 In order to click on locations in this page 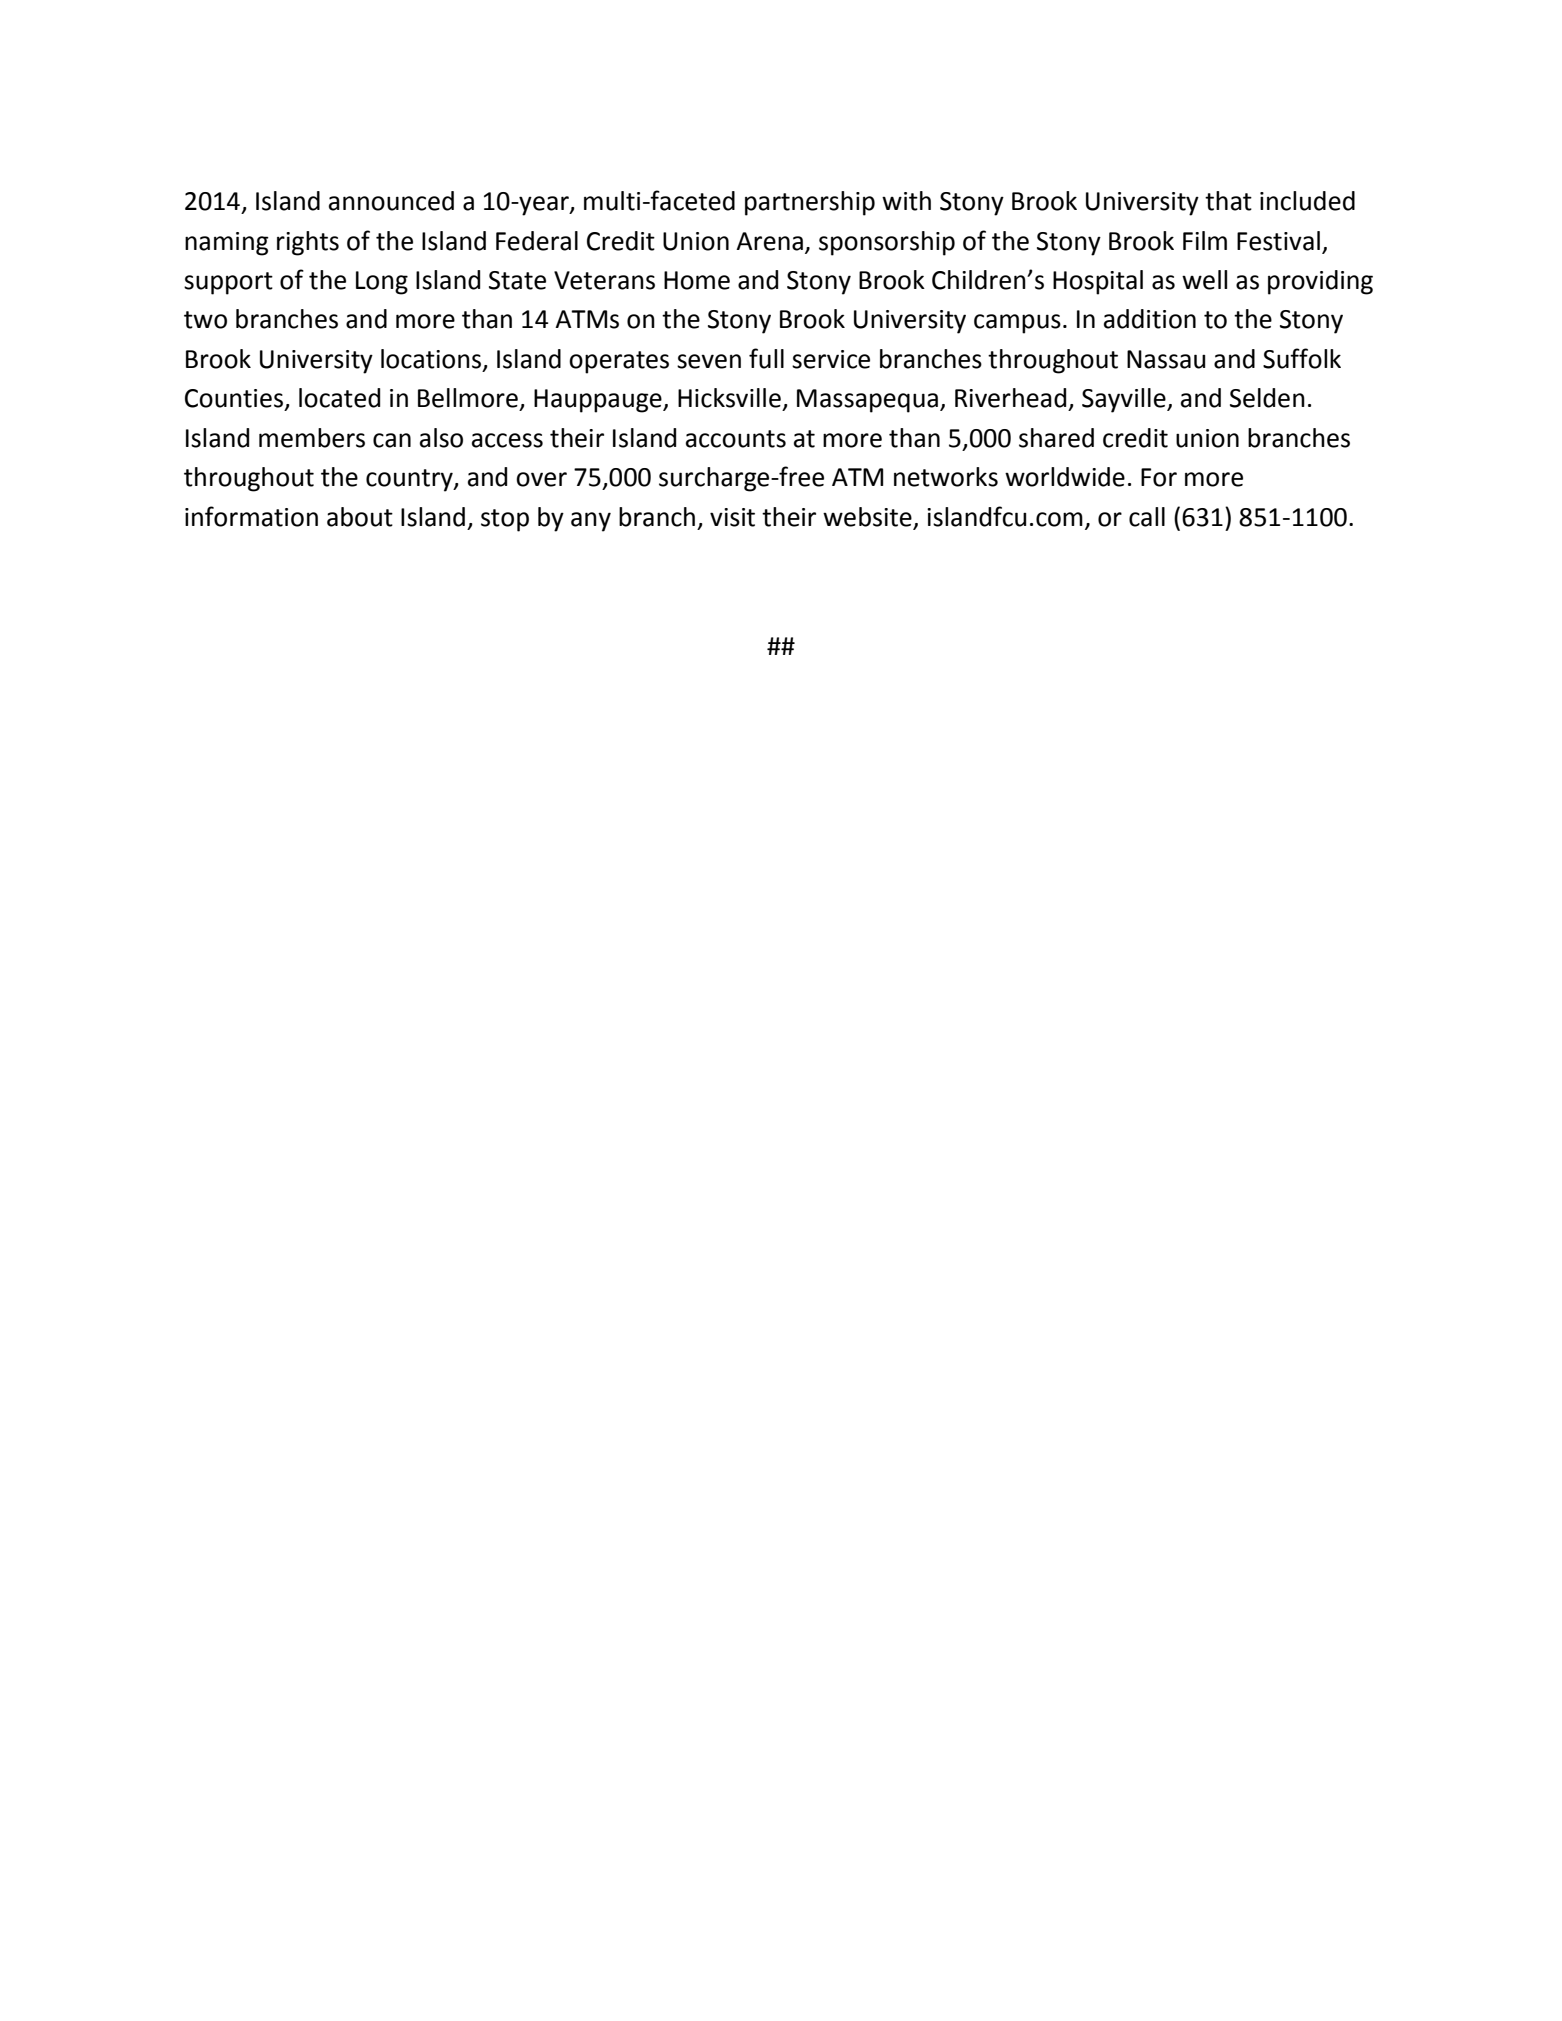, I will do `click(432, 360)`.
